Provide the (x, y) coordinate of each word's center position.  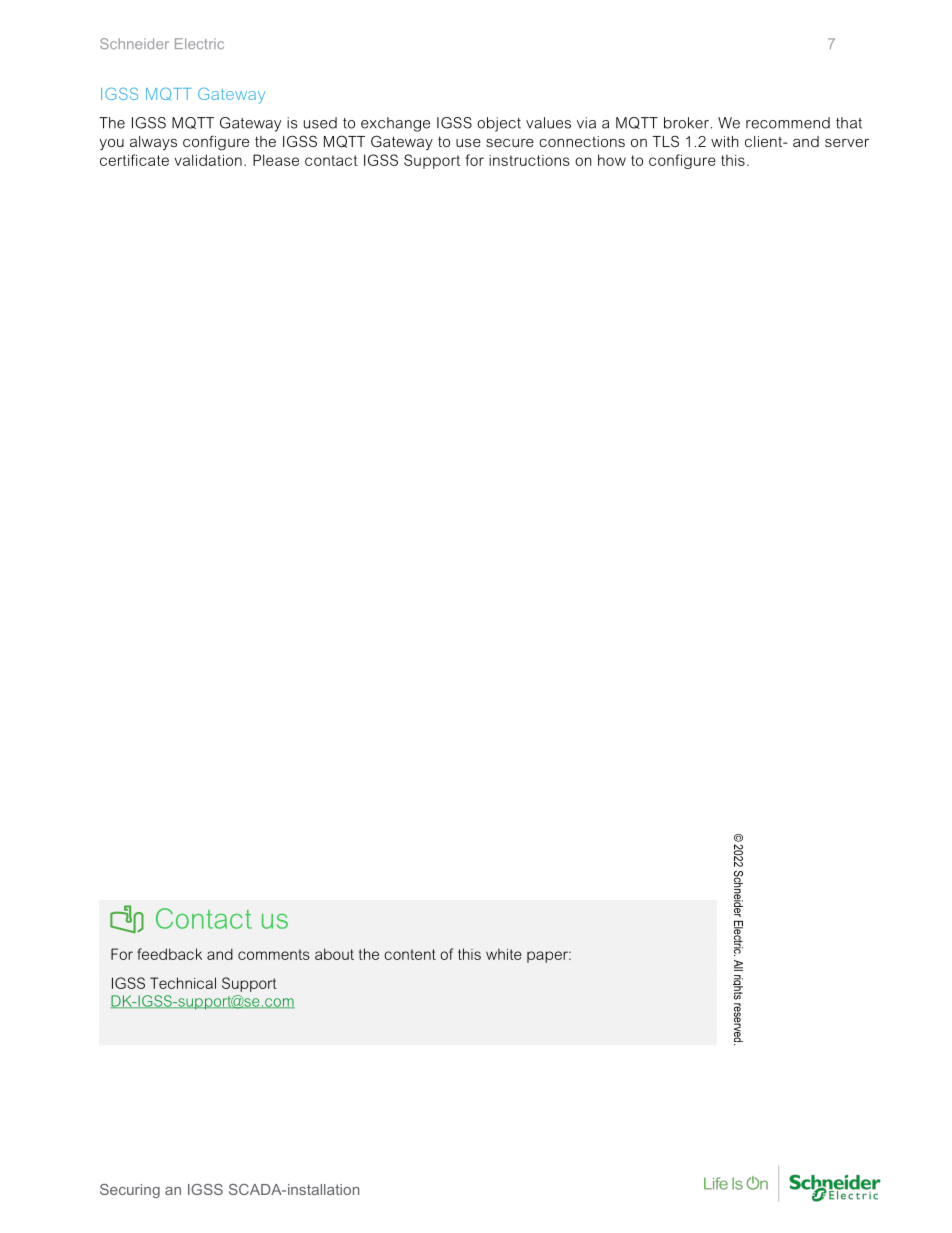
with (725, 141)
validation (208, 160)
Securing (130, 1191)
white (504, 954)
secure (510, 143)
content (410, 954)
